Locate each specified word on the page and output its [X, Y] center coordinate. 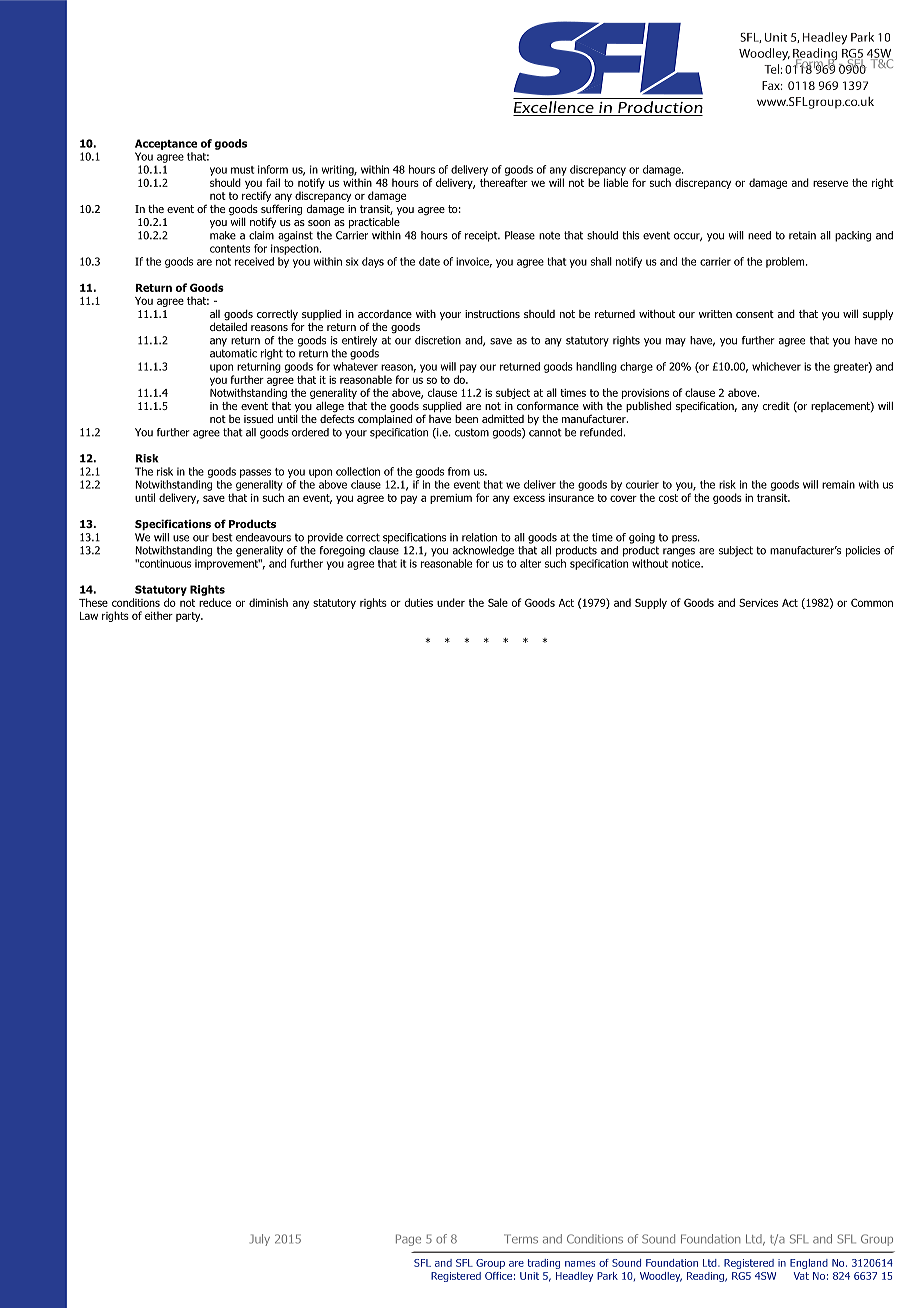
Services [758, 602]
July [260, 1240]
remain [838, 484]
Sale [498, 602]
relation [479, 537]
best [222, 537]
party [189, 617]
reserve [830, 183]
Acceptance [166, 144]
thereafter [504, 182]
